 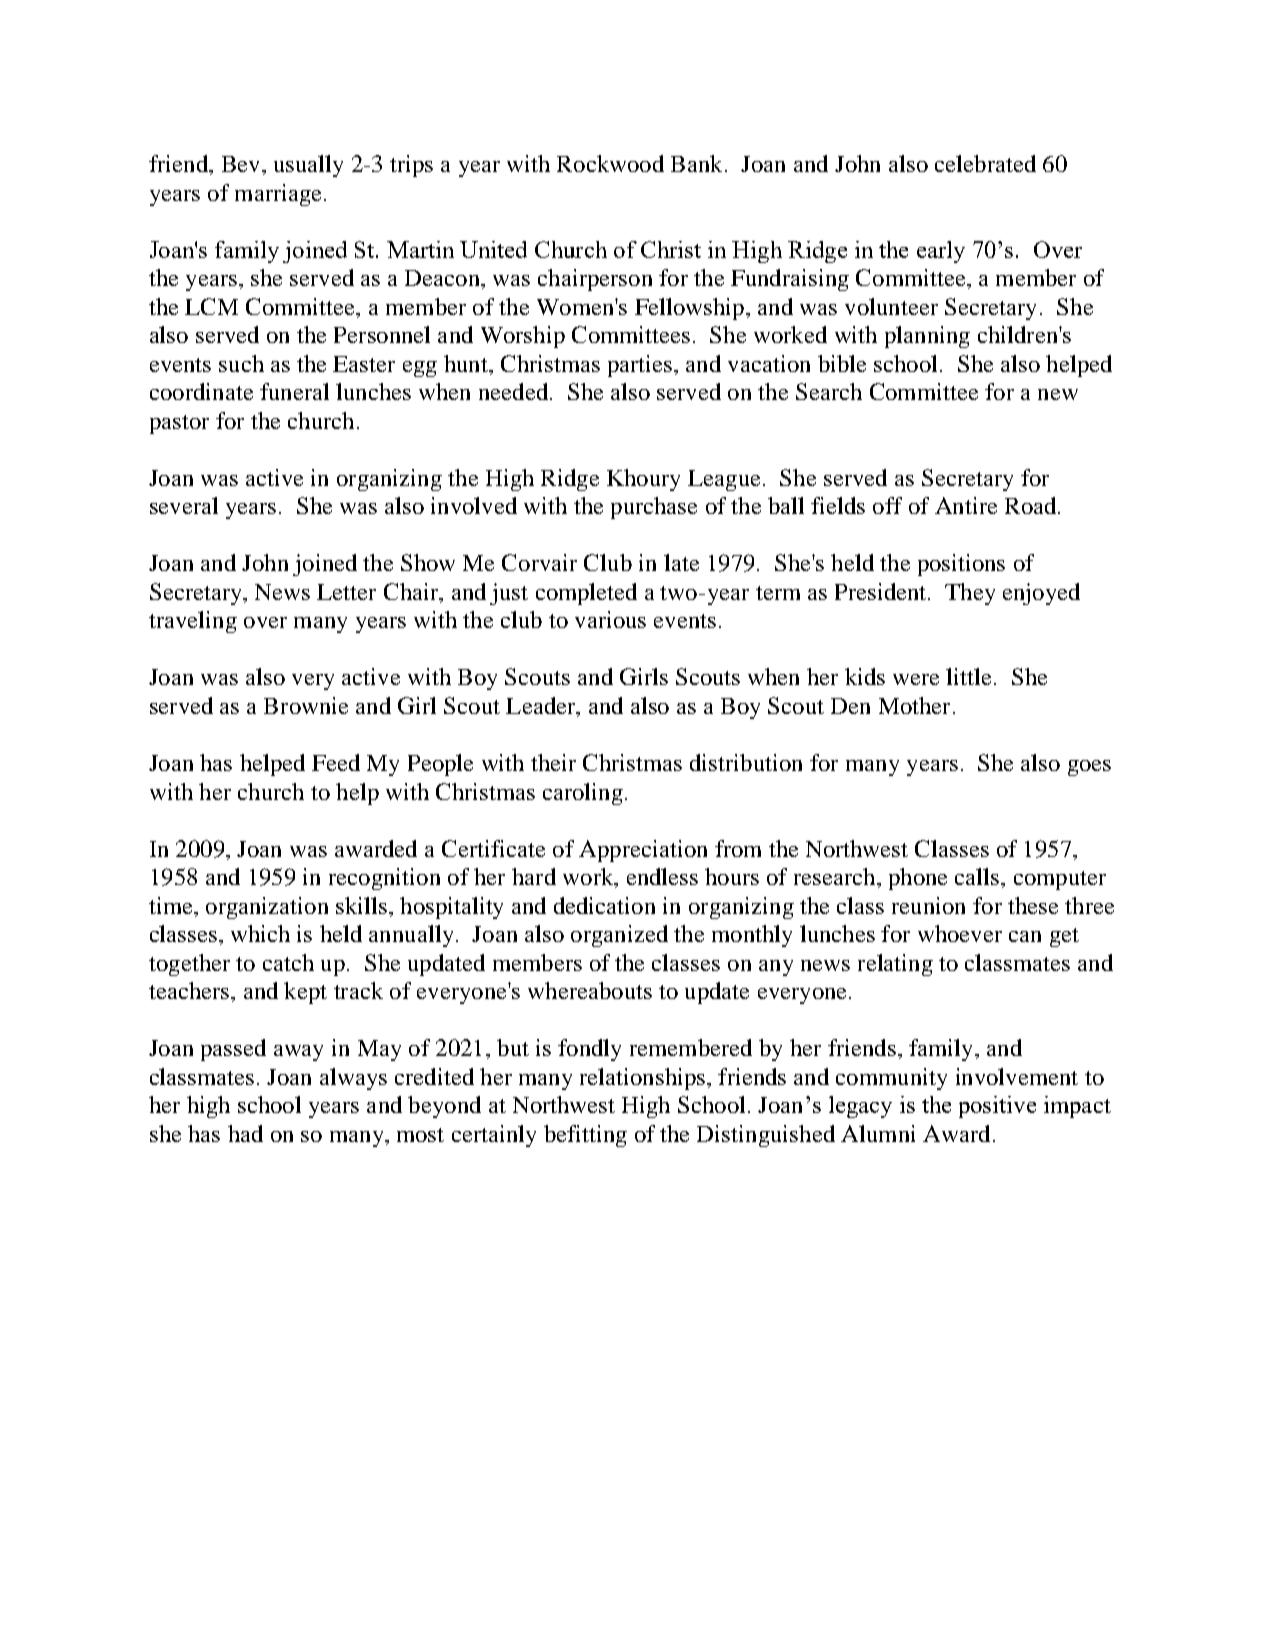 What do you see at coordinates (654, 508) in the document?
I see `purchase` at bounding box center [654, 508].
